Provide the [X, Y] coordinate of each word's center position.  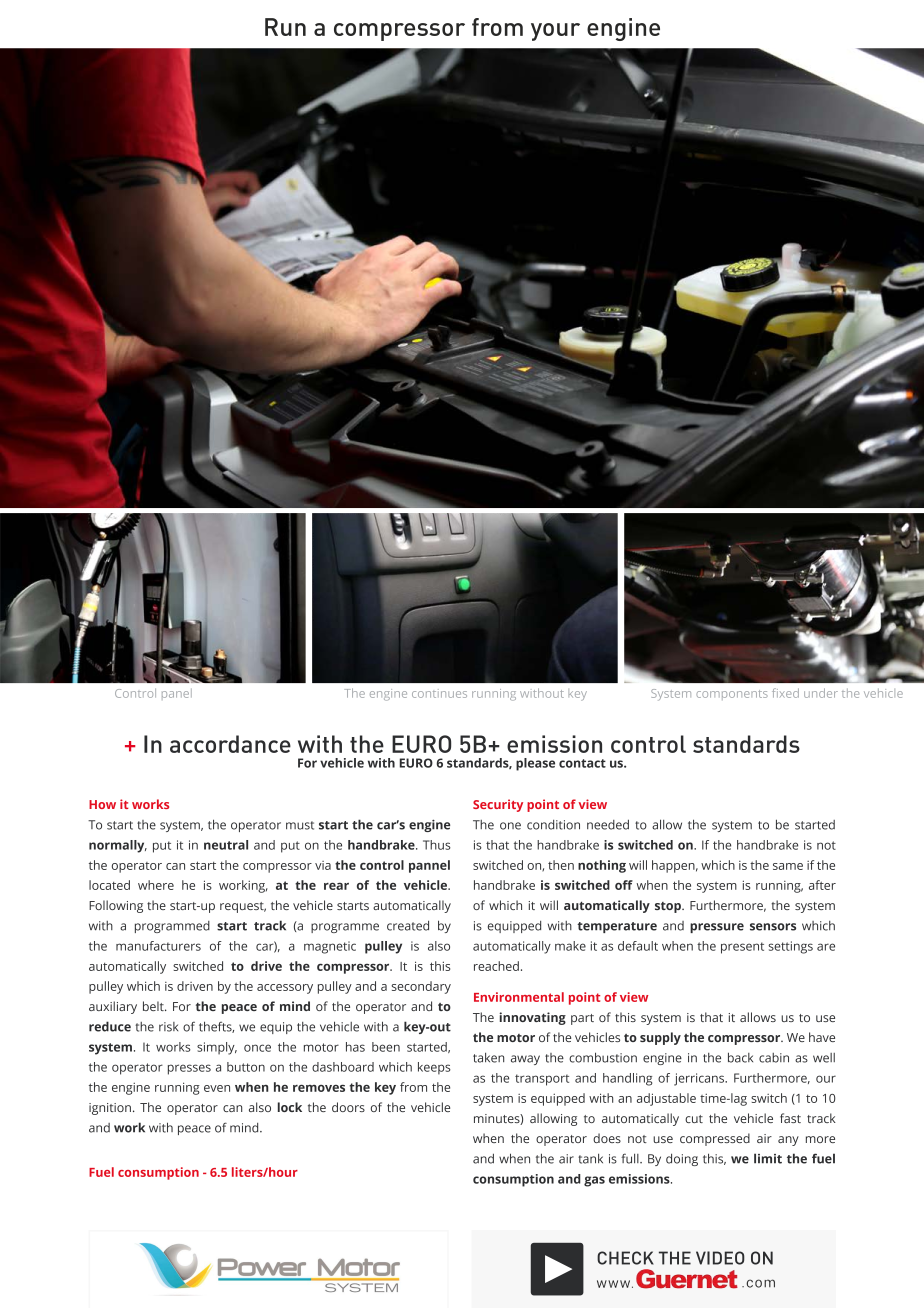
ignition [110, 1109]
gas [594, 1181]
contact [582, 763]
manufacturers [158, 946]
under [821, 693]
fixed [785, 693]
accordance [230, 744]
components [732, 695]
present [742, 948]
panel [177, 693]
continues [439, 693]
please [535, 764]
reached [496, 966]
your [555, 32]
